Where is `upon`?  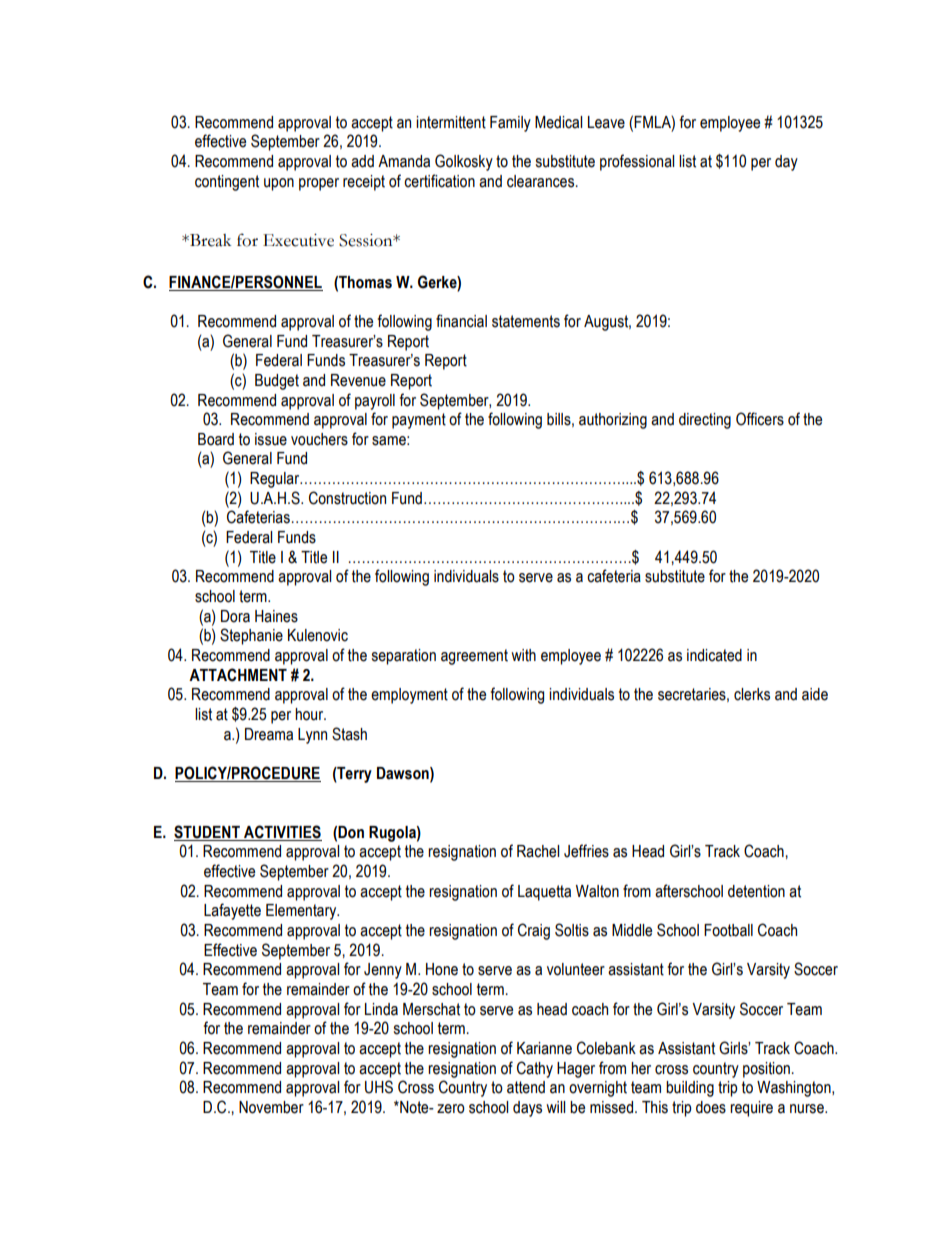
upon is located at coordinates (279, 184).
